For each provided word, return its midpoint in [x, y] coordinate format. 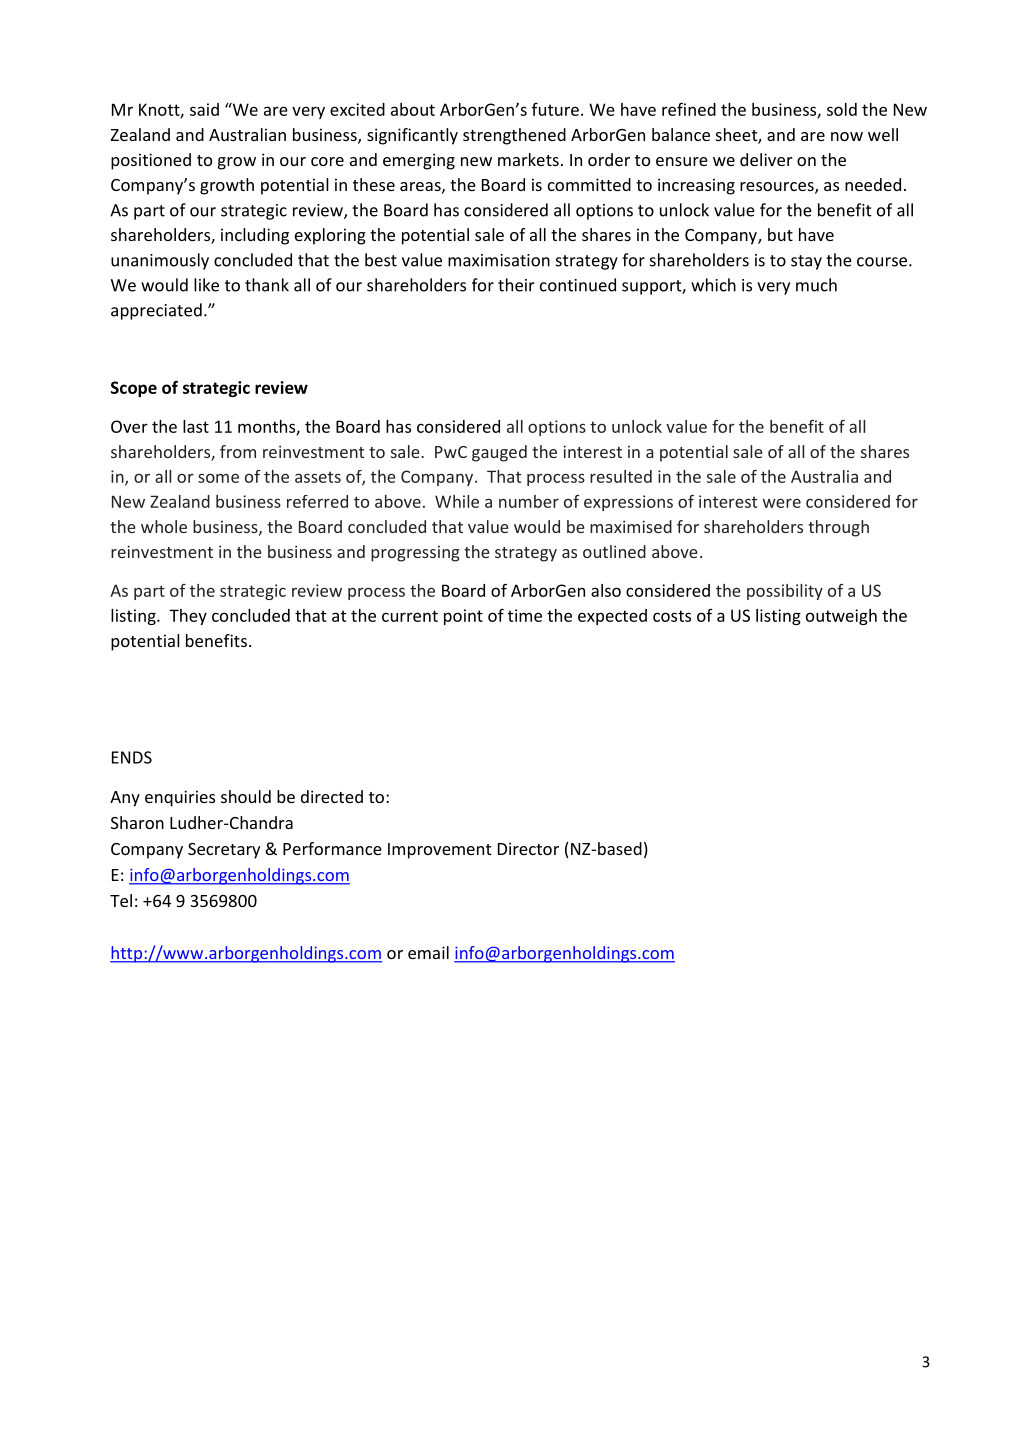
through [838, 528]
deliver [766, 159]
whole [164, 526]
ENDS [132, 757]
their [516, 285]
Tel [121, 900]
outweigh [841, 617]
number [529, 501]
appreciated [156, 311]
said [204, 109]
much [816, 285]
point [463, 617]
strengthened [514, 136]
